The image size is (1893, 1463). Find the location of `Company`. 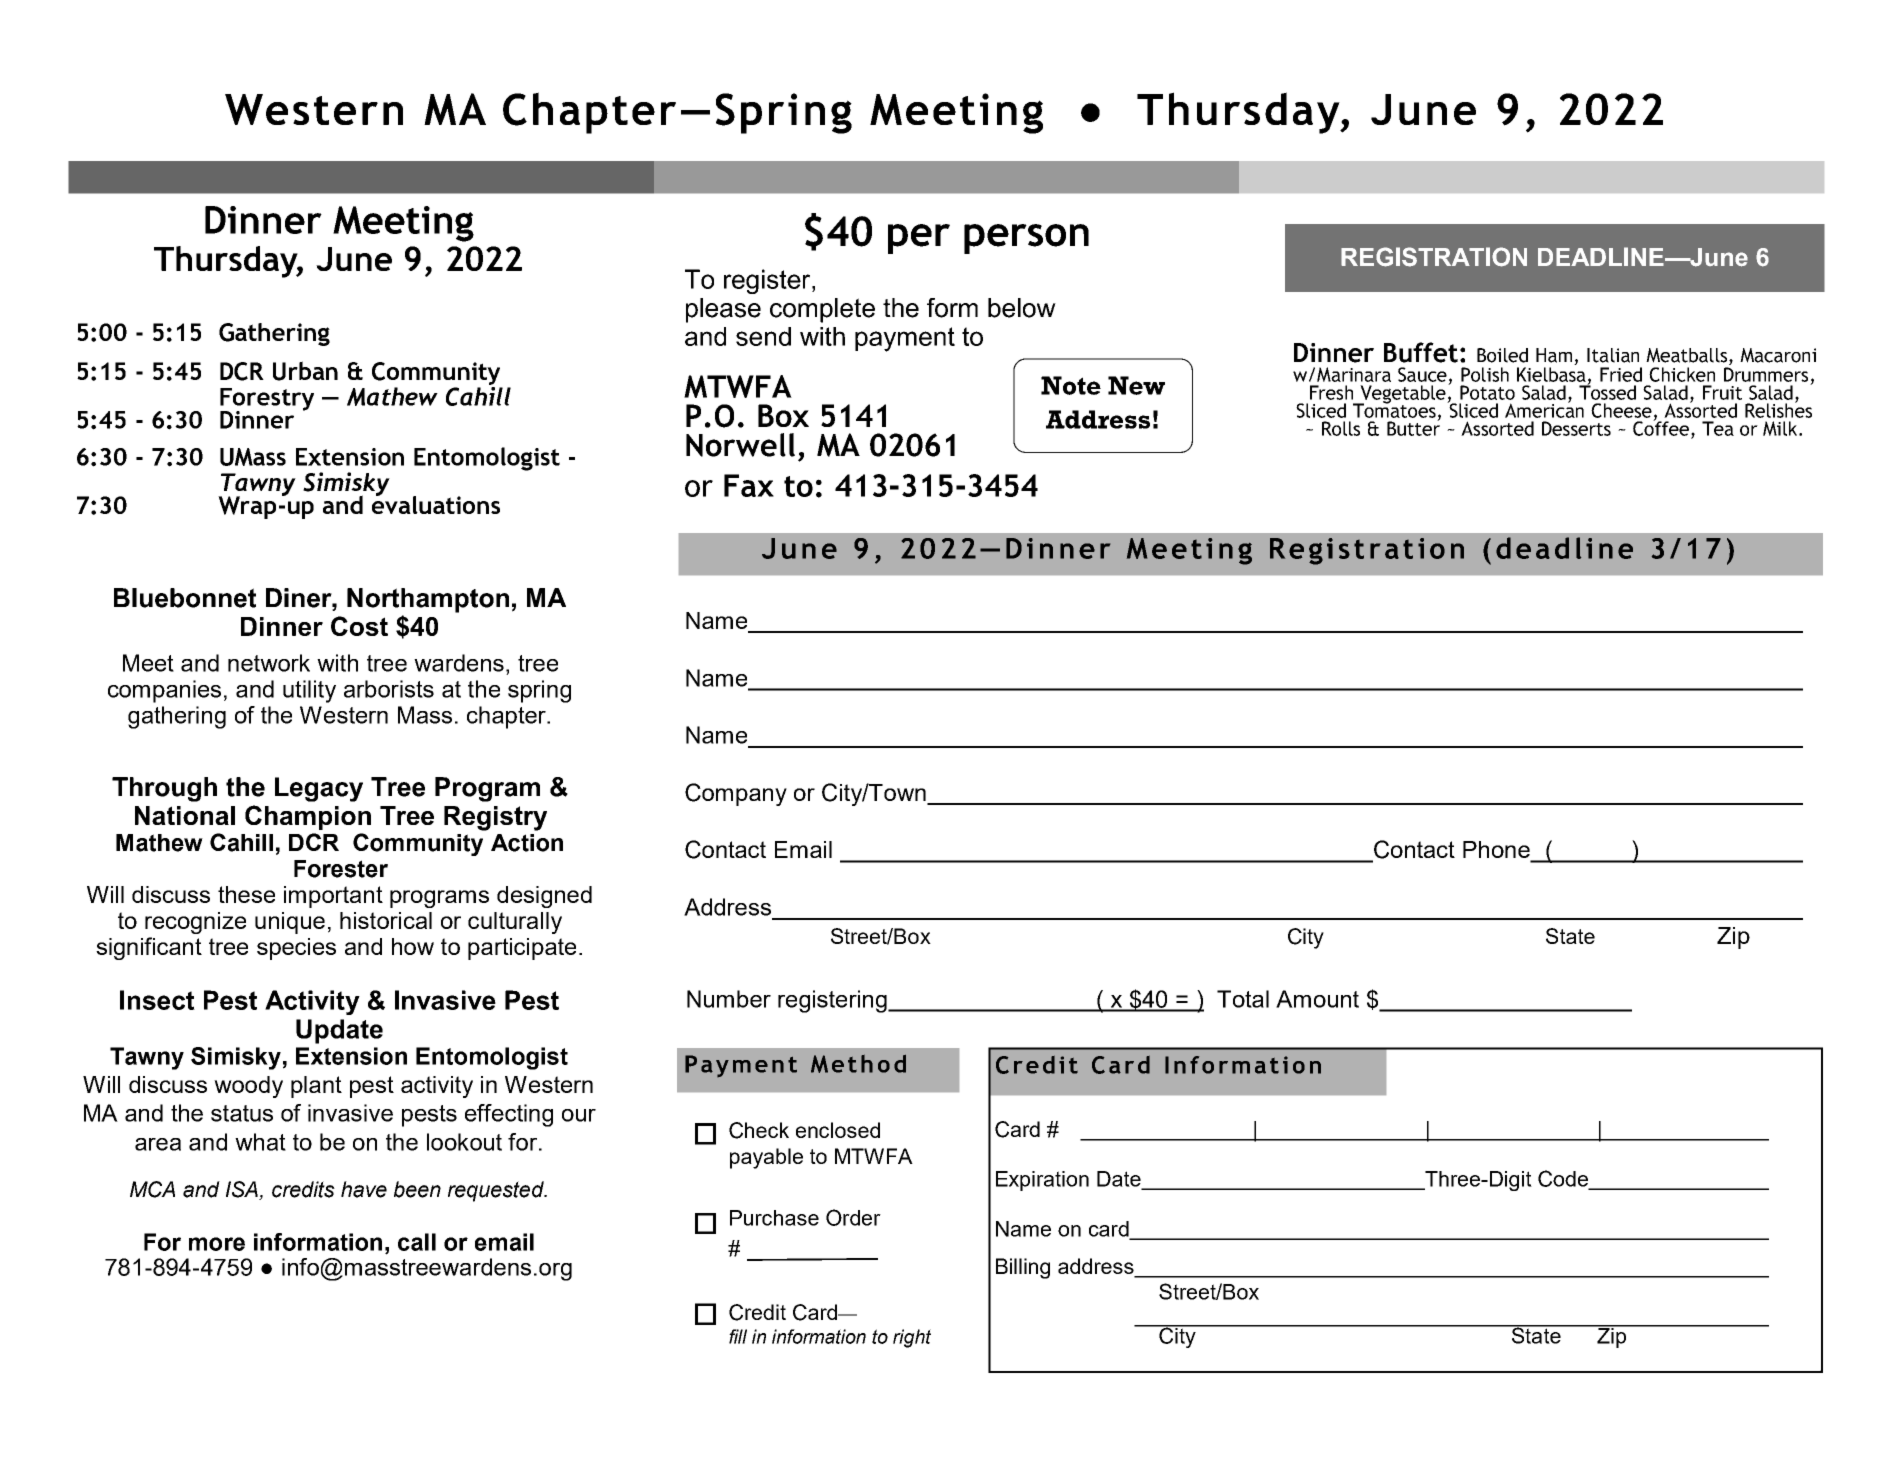

Company is located at coordinates (736, 794).
